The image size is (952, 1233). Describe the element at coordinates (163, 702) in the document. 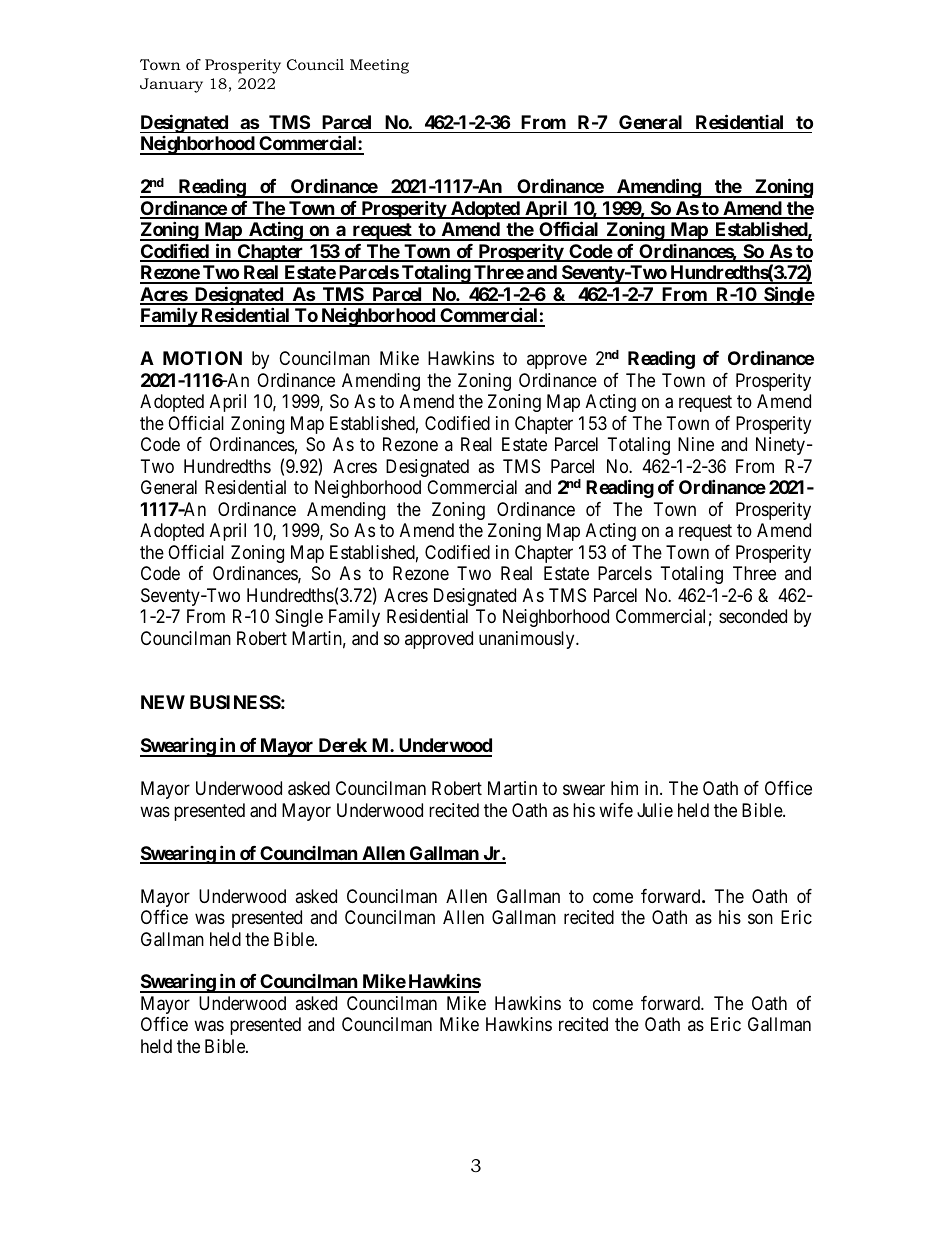

I see `NEW` at that location.
